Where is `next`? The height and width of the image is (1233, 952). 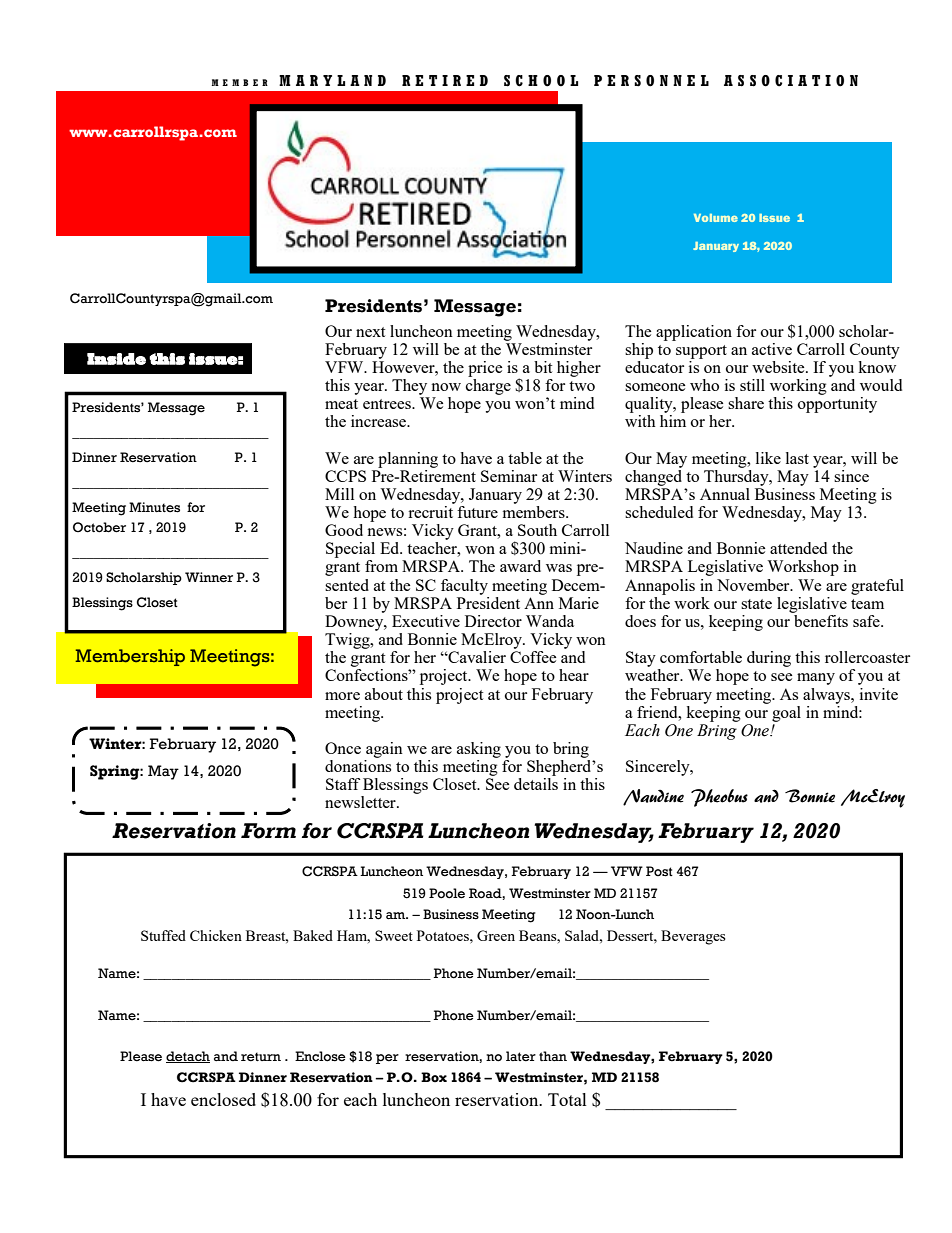
next is located at coordinates (370, 332).
